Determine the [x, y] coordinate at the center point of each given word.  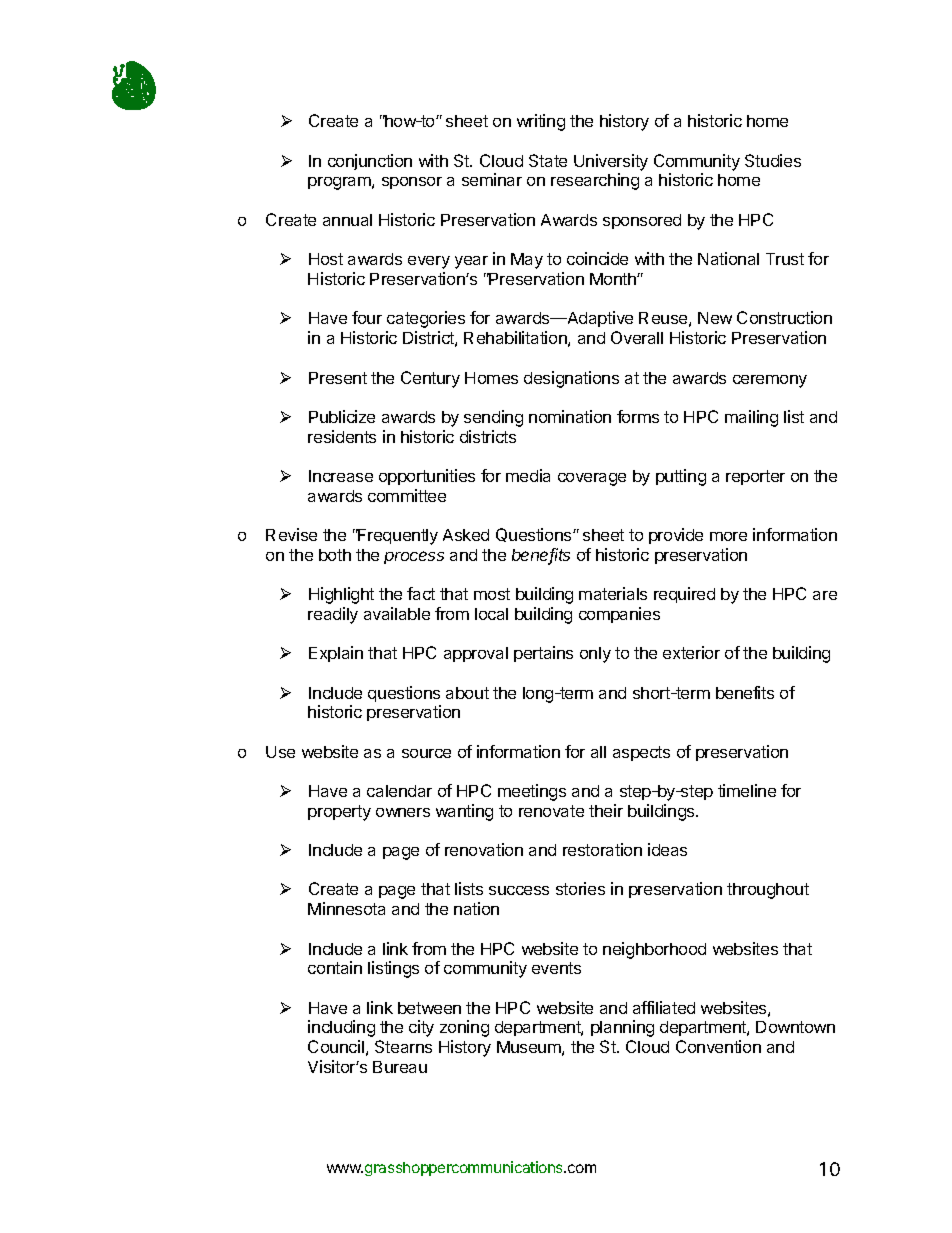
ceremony [770, 381]
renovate [551, 811]
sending [493, 418]
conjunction [370, 162]
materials [613, 593]
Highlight [341, 595]
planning [622, 1028]
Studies [773, 160]
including [341, 1028]
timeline [747, 790]
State [548, 160]
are [825, 595]
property [339, 813]
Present [338, 378]
